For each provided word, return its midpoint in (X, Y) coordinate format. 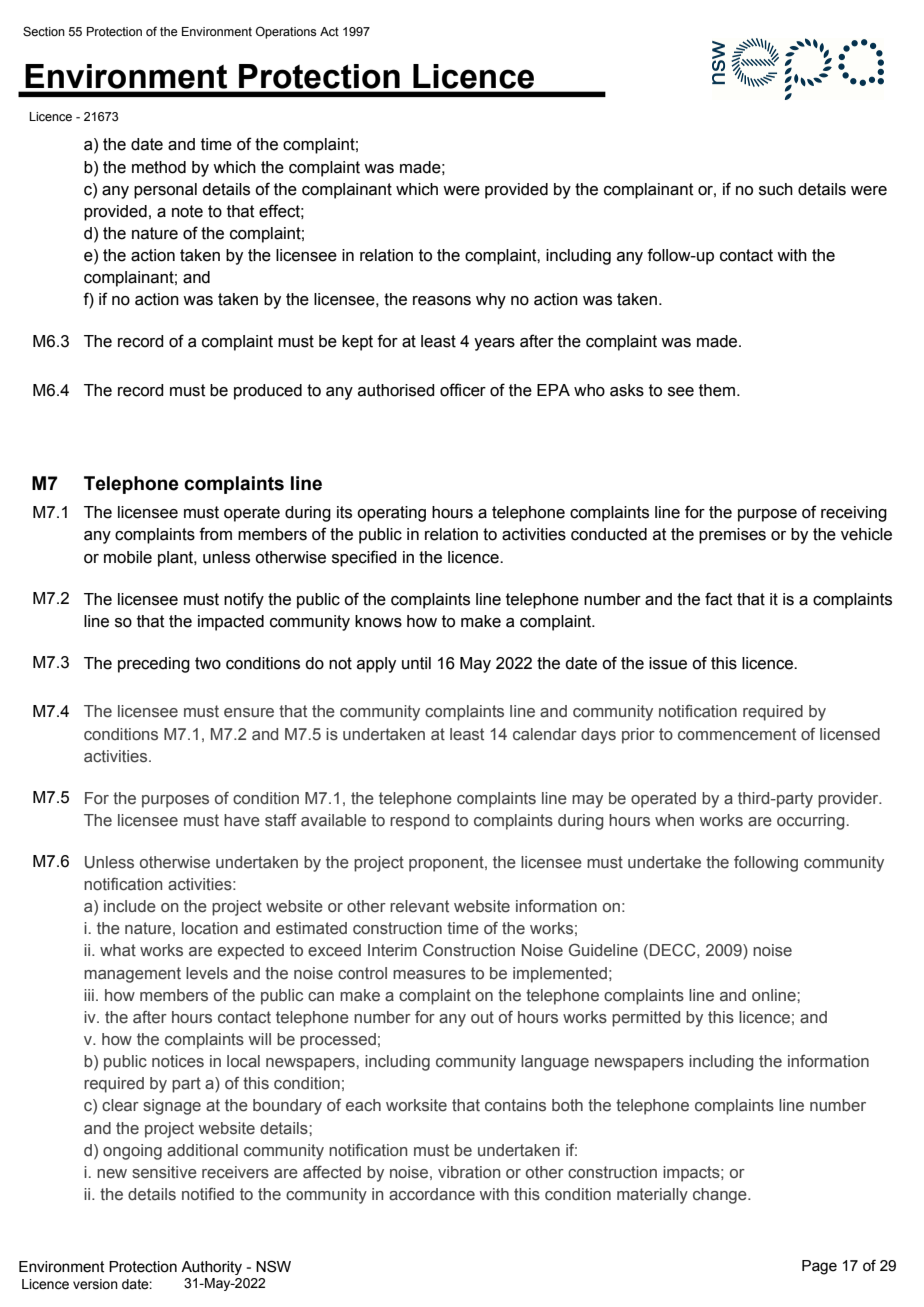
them (718, 390)
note (187, 211)
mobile (128, 557)
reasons (442, 301)
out (482, 1017)
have (242, 820)
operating (391, 514)
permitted (646, 1019)
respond (419, 822)
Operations (286, 32)
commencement (737, 734)
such (776, 189)
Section (44, 31)
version (95, 1284)
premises (732, 536)
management (132, 975)
